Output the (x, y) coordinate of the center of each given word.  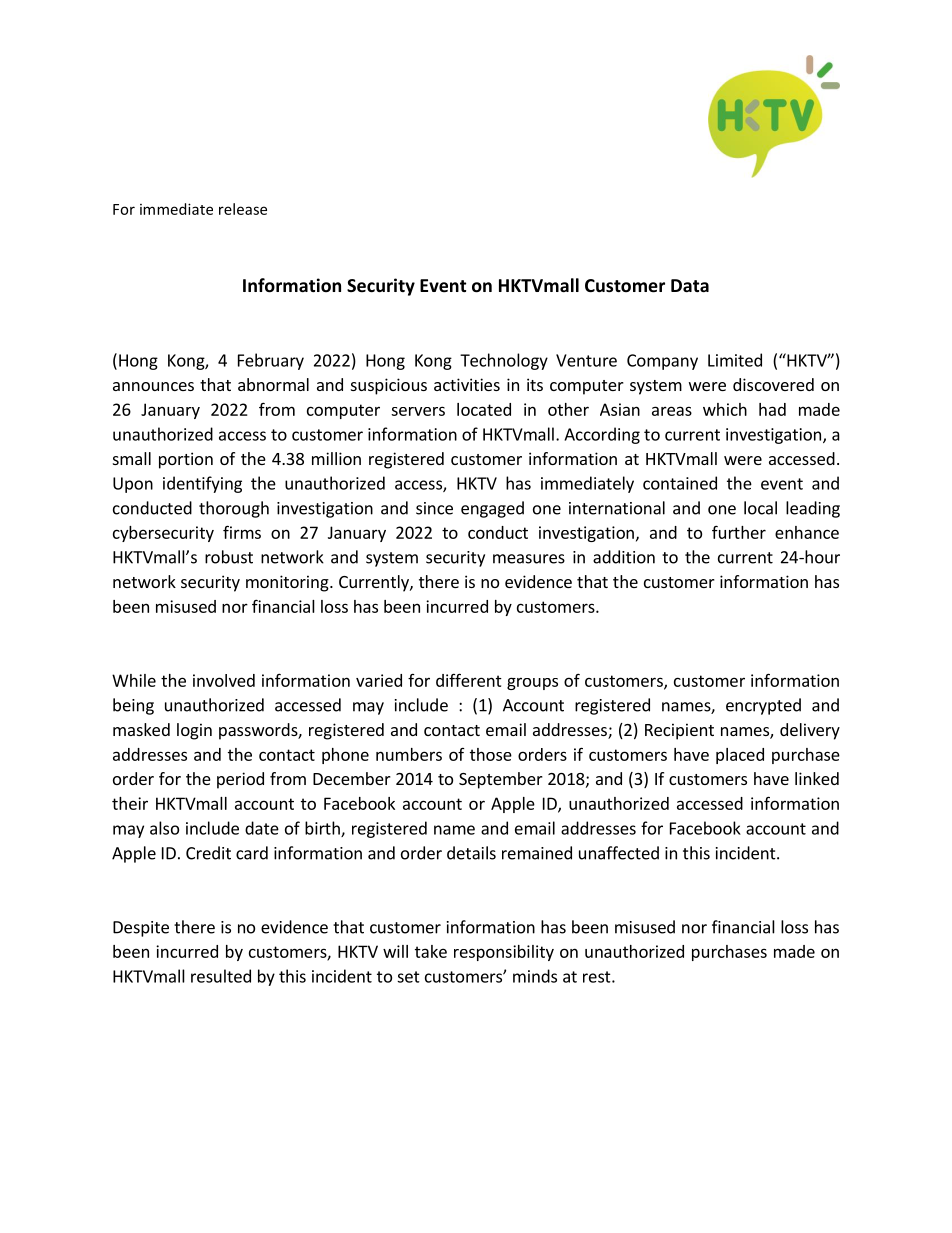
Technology (504, 361)
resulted (221, 976)
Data (690, 285)
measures (529, 559)
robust (229, 557)
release (243, 209)
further (739, 532)
